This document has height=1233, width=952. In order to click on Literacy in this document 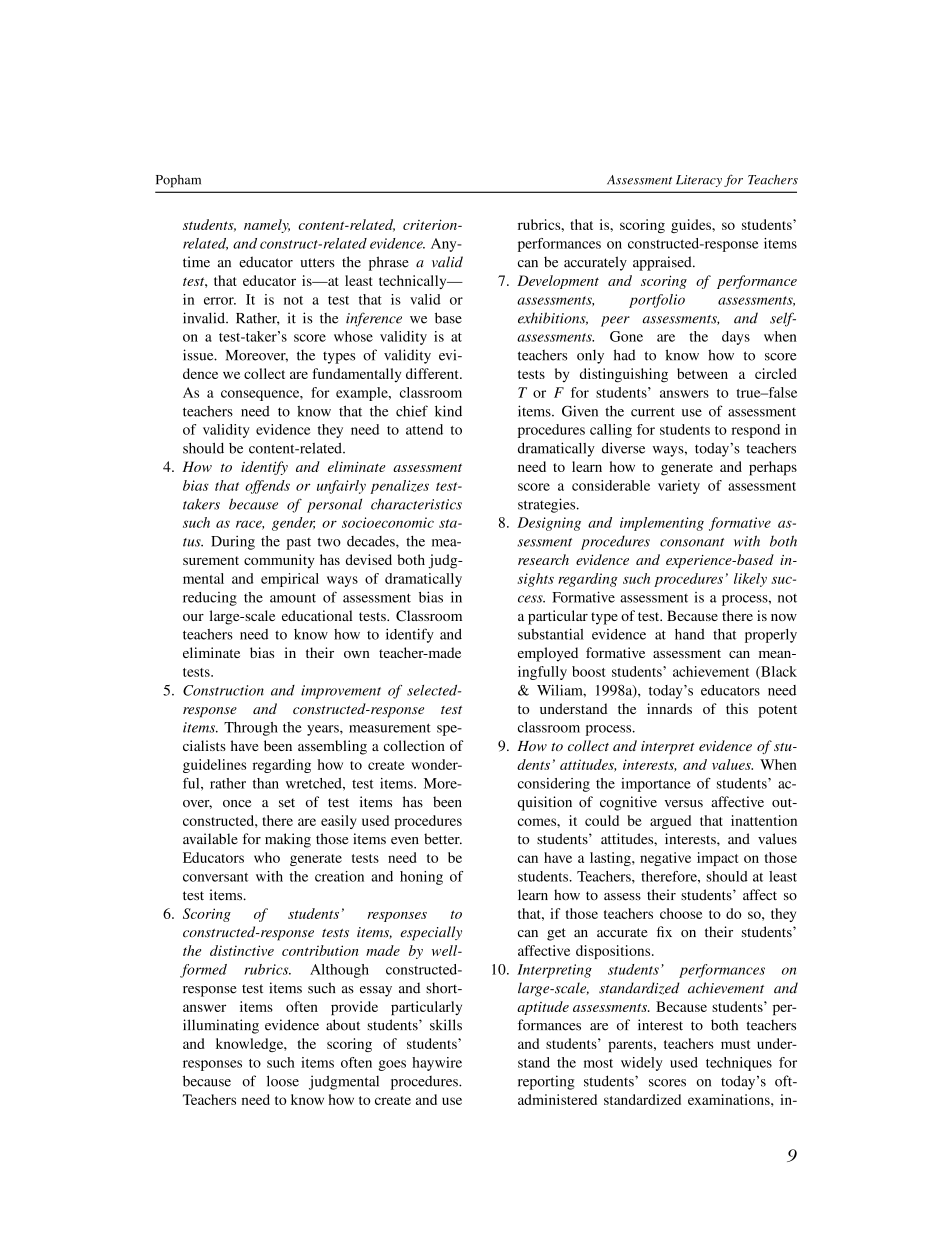, I will do `click(699, 181)`.
